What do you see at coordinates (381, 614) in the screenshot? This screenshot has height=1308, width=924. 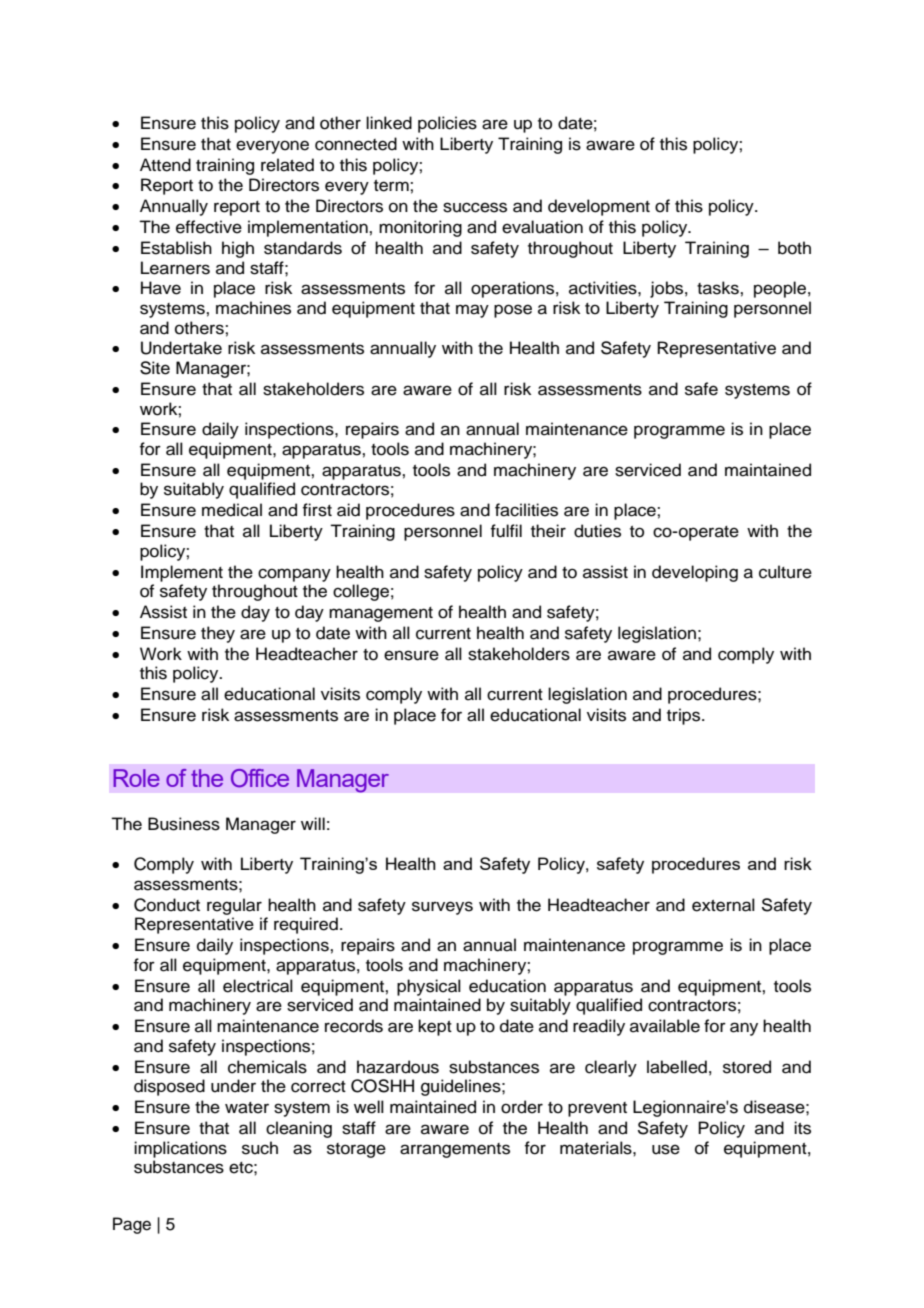 I see `management` at bounding box center [381, 614].
